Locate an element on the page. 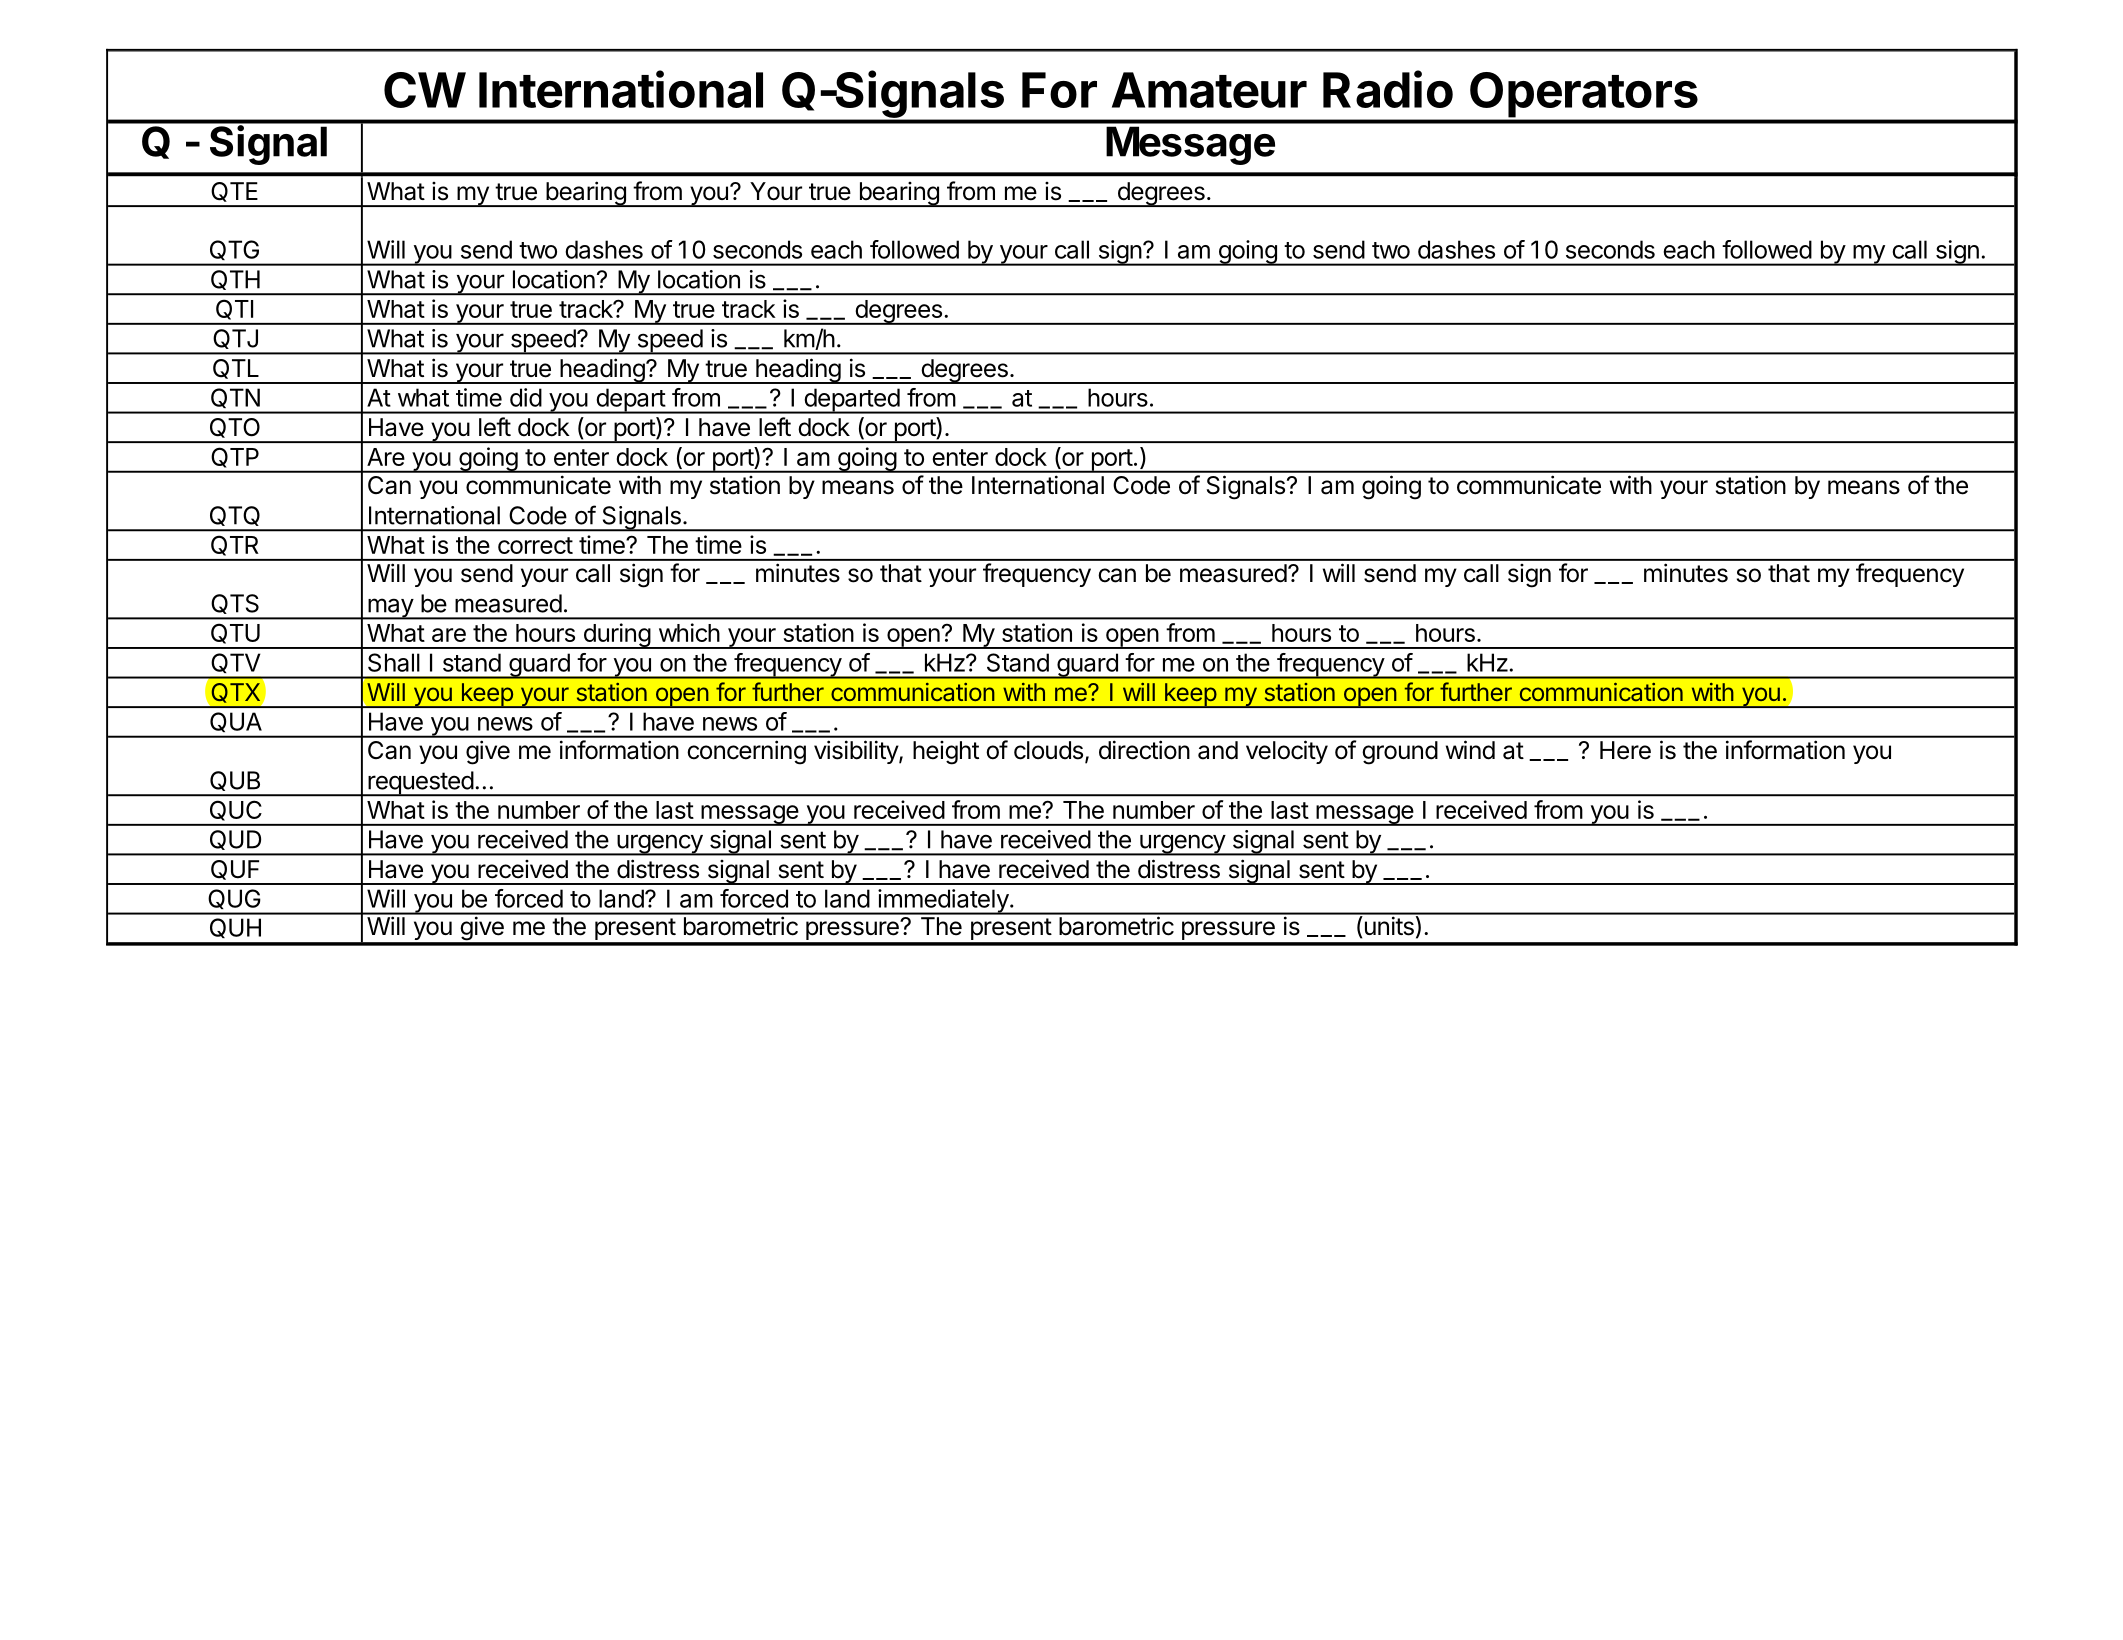 Image resolution: width=2123 pixels, height=1640 pixels. ground is located at coordinates (1400, 753).
